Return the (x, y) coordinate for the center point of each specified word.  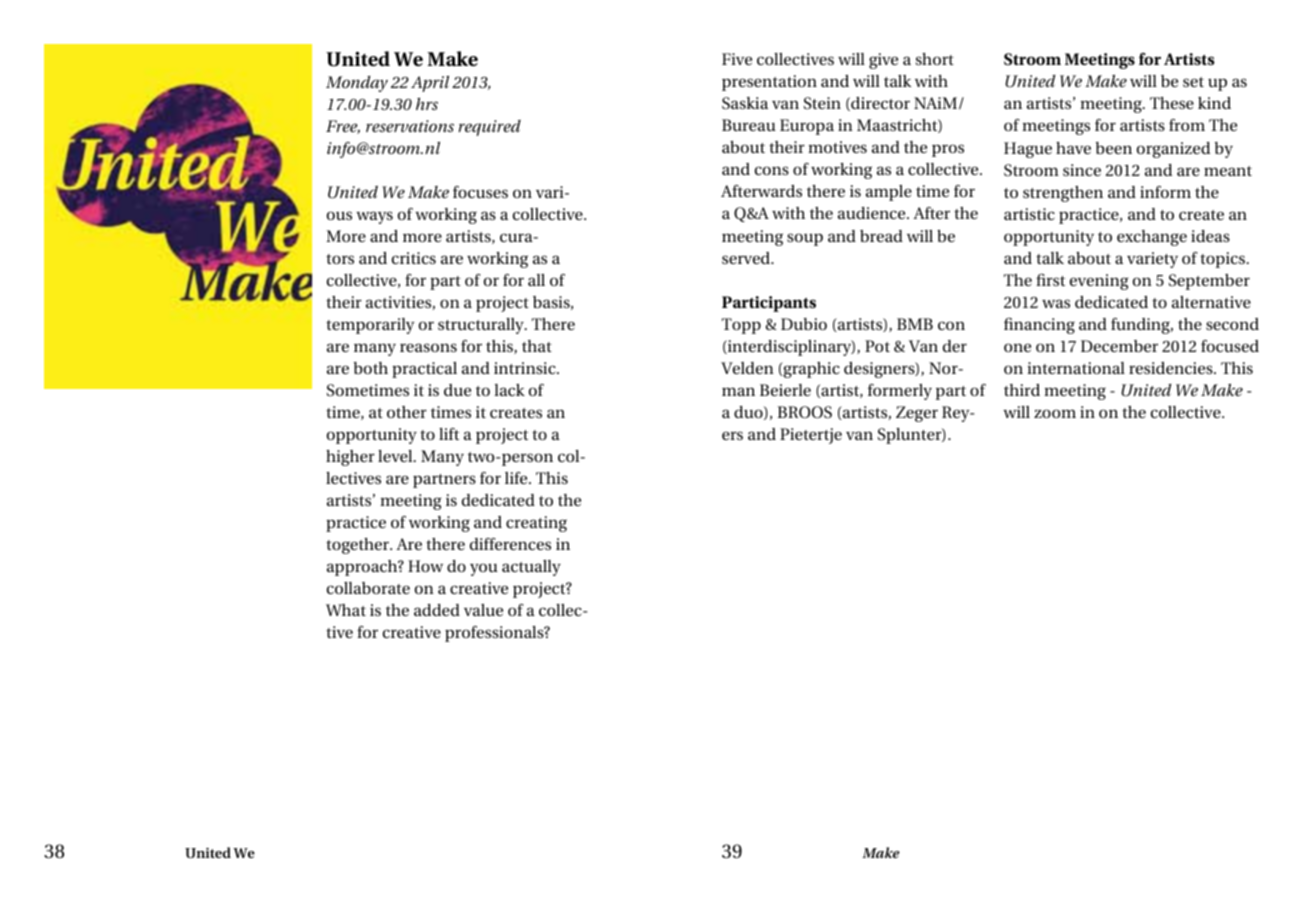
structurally (482, 326)
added (437, 610)
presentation (769, 83)
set (1193, 82)
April (430, 84)
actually (531, 568)
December (1119, 346)
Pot (877, 346)
